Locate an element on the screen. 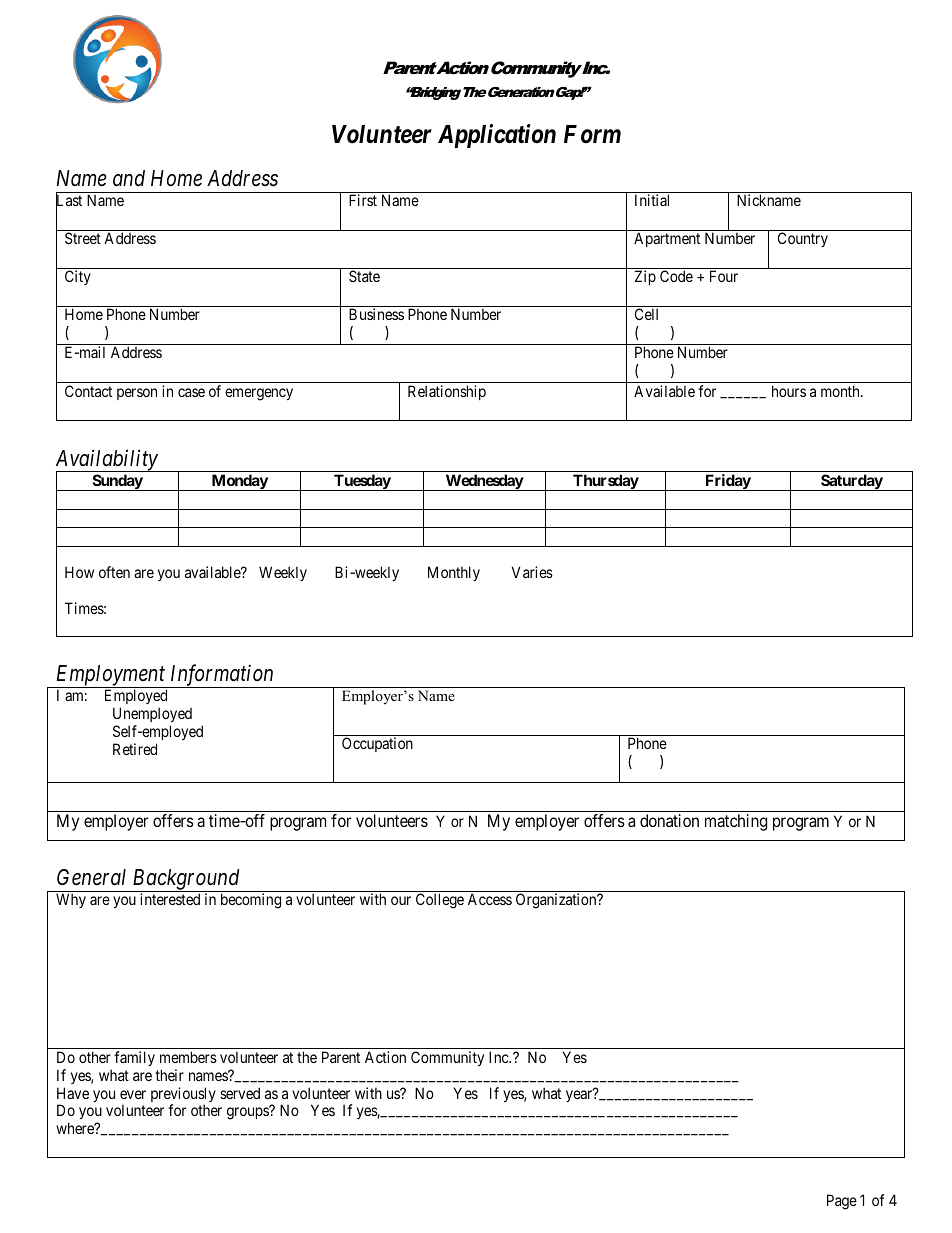 The width and height of the screenshot is (952, 1233). donation is located at coordinates (669, 820).
